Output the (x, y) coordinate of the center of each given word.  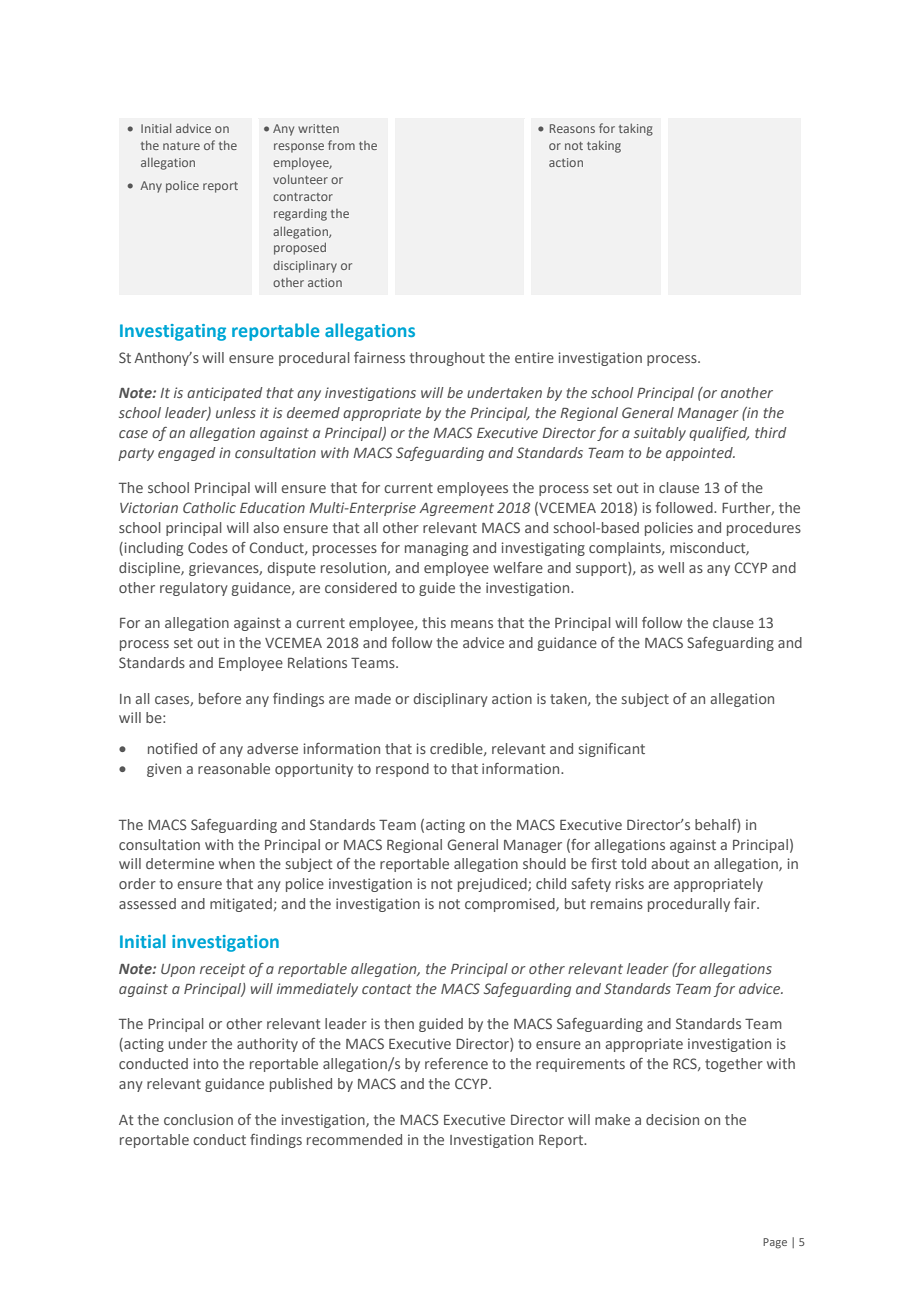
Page (775, 1243)
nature (181, 146)
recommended (354, 1139)
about (670, 863)
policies (669, 529)
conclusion (198, 1119)
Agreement (456, 509)
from (341, 145)
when (237, 863)
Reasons (572, 128)
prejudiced (493, 885)
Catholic (209, 507)
